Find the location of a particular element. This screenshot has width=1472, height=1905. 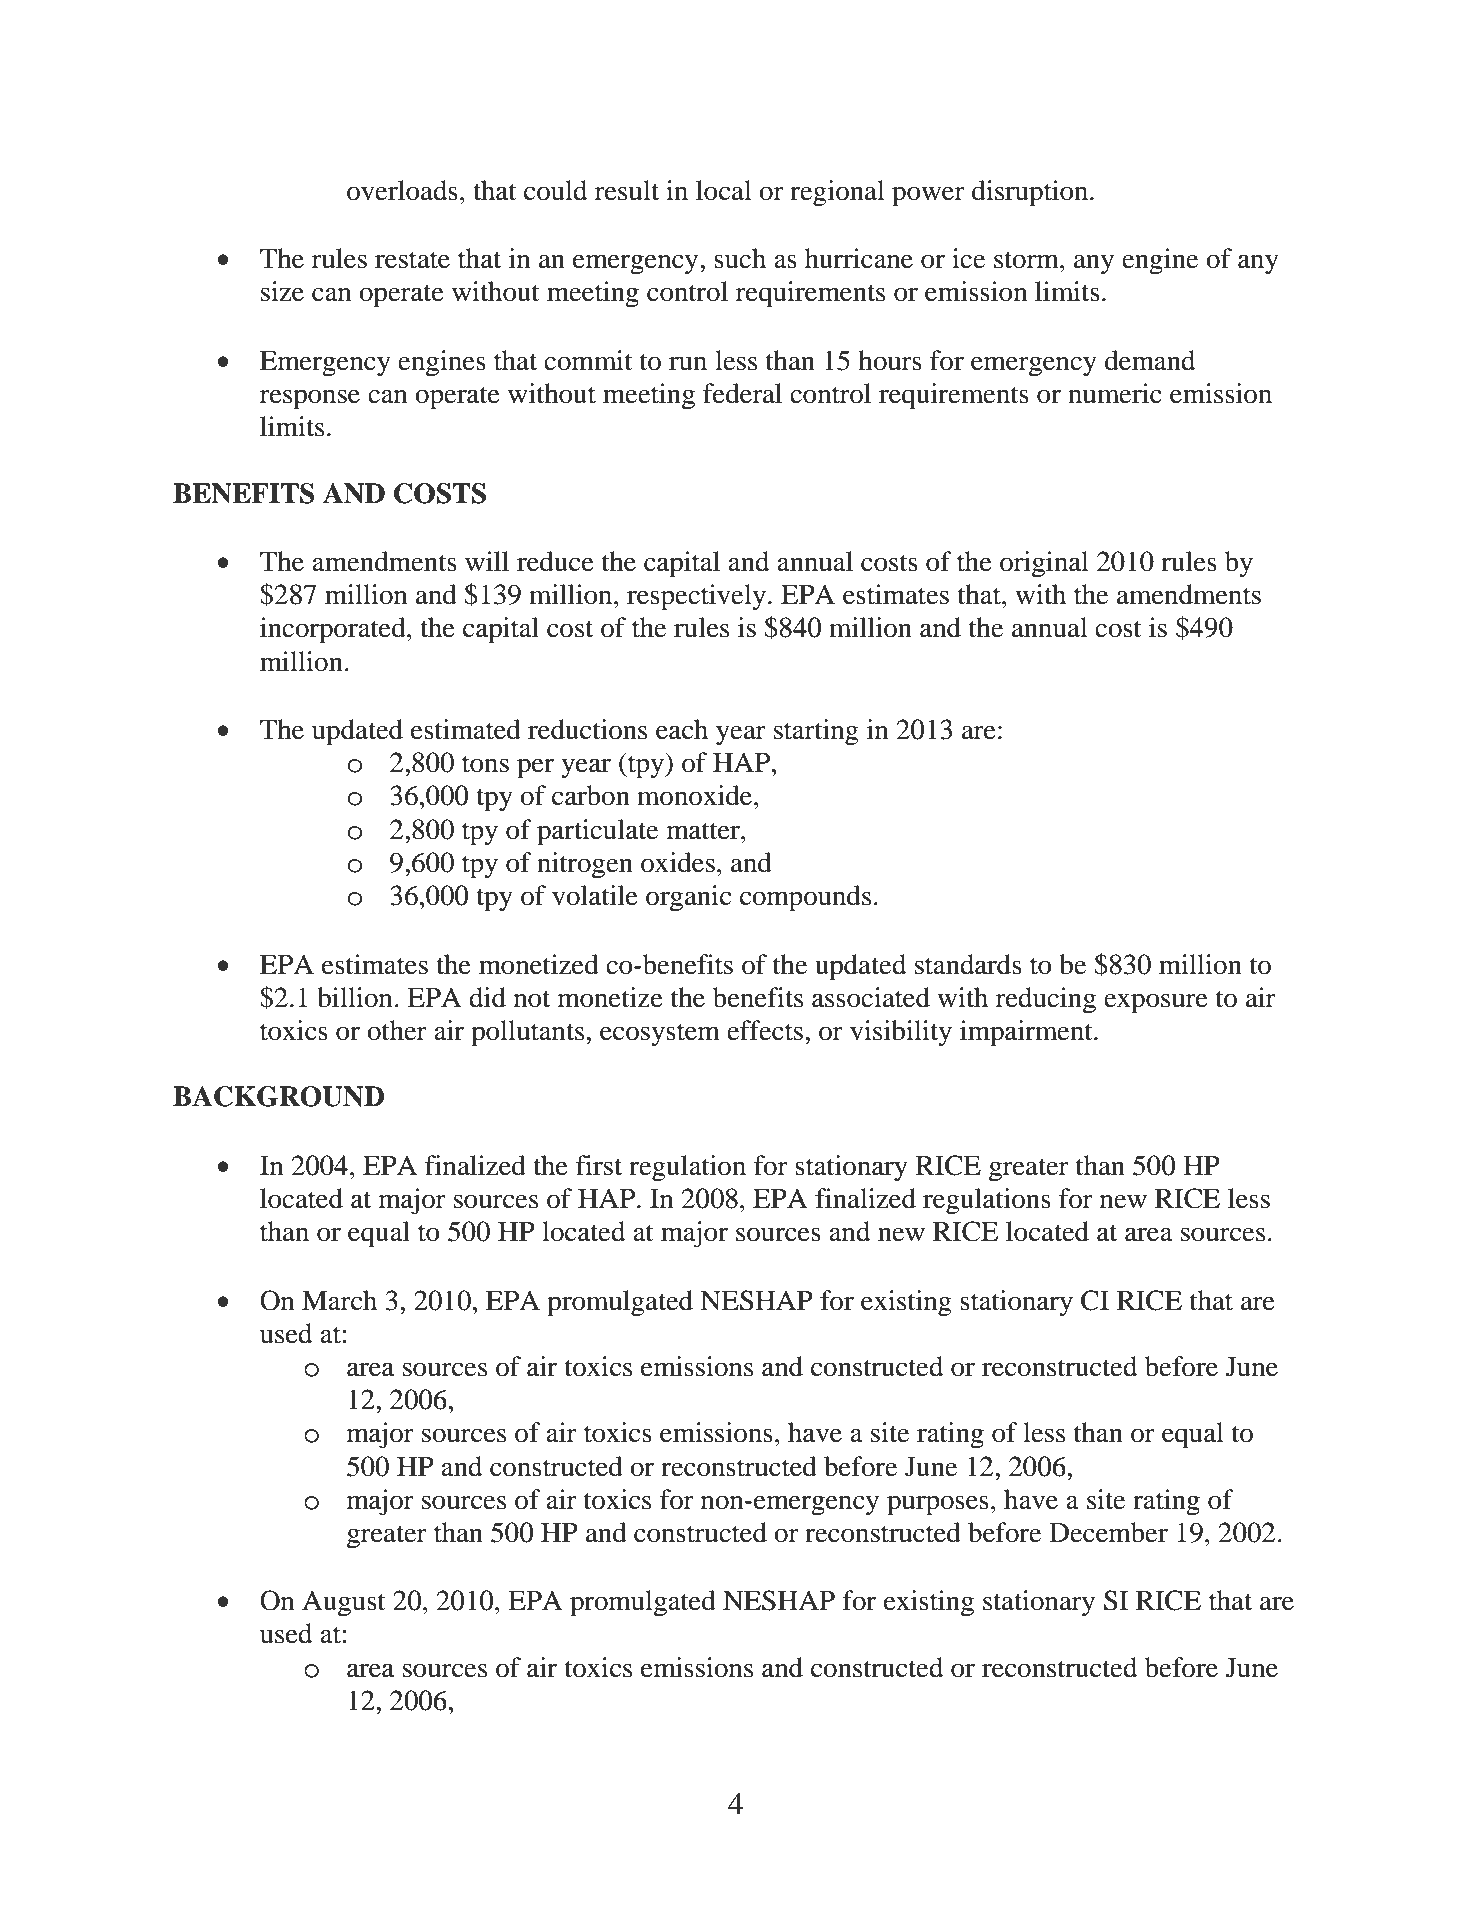

ecosystem is located at coordinates (660, 1035).
